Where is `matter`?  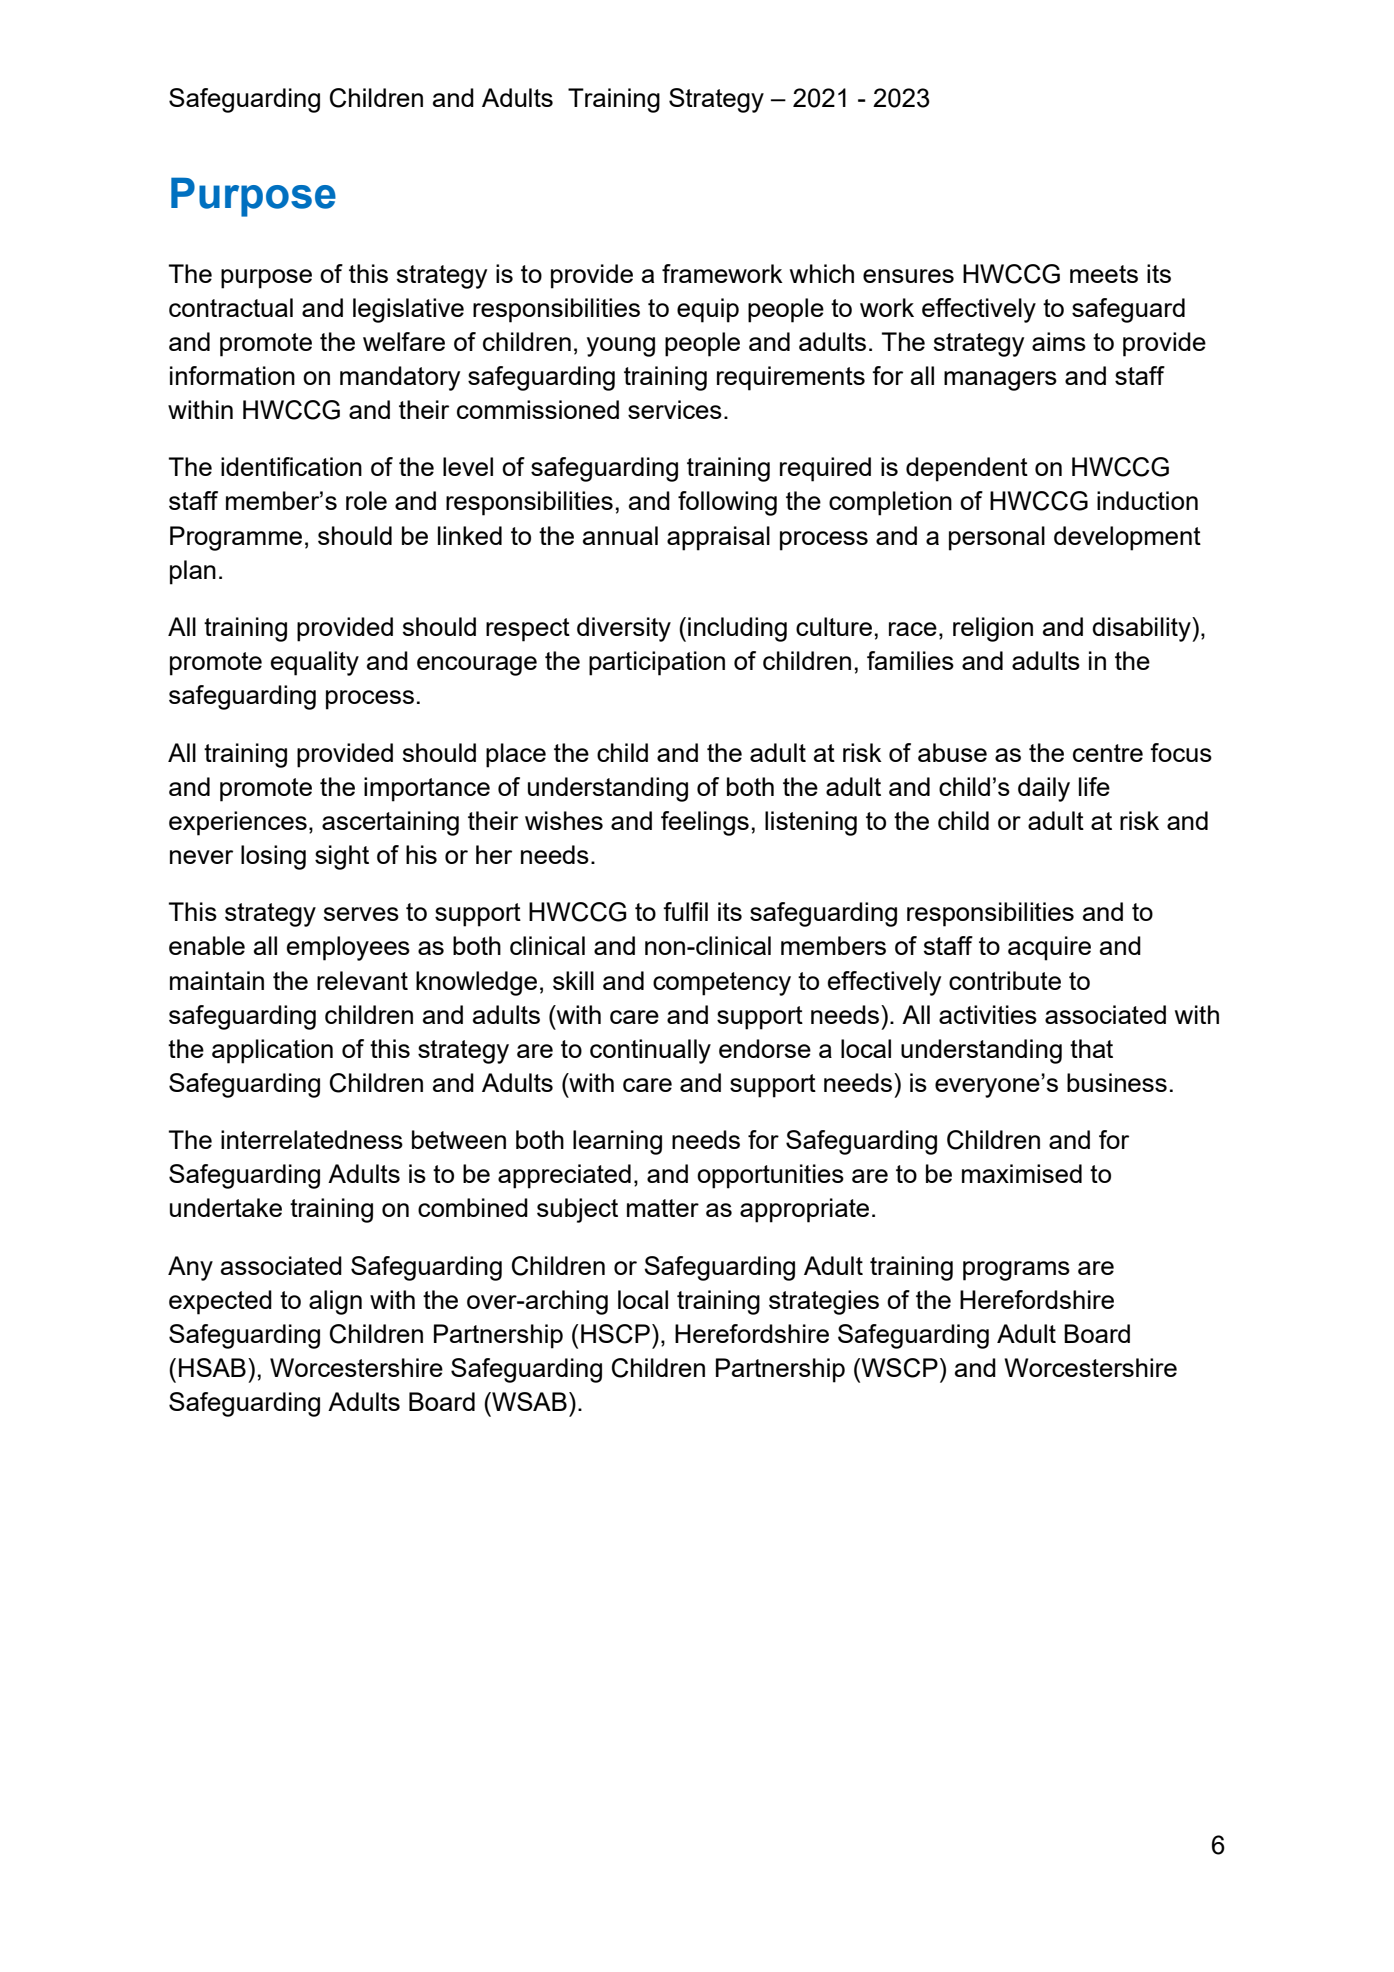
matter is located at coordinates (663, 1208).
